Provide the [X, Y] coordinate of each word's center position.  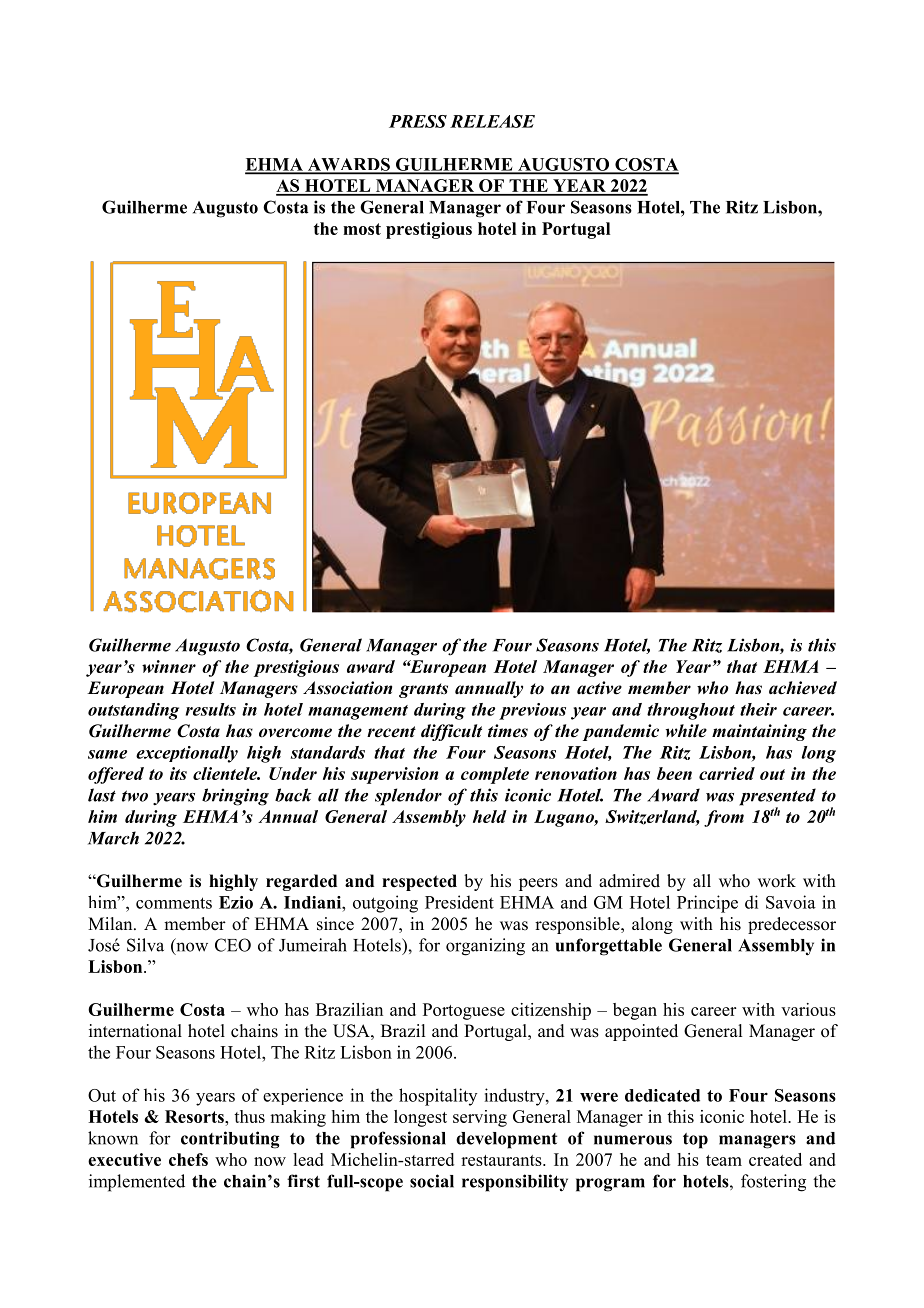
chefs [188, 1159]
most [362, 229]
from [724, 818]
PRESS [418, 121]
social [432, 1181]
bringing [235, 797]
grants [423, 690]
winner [169, 666]
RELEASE [492, 121]
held [490, 816]
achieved [803, 688]
